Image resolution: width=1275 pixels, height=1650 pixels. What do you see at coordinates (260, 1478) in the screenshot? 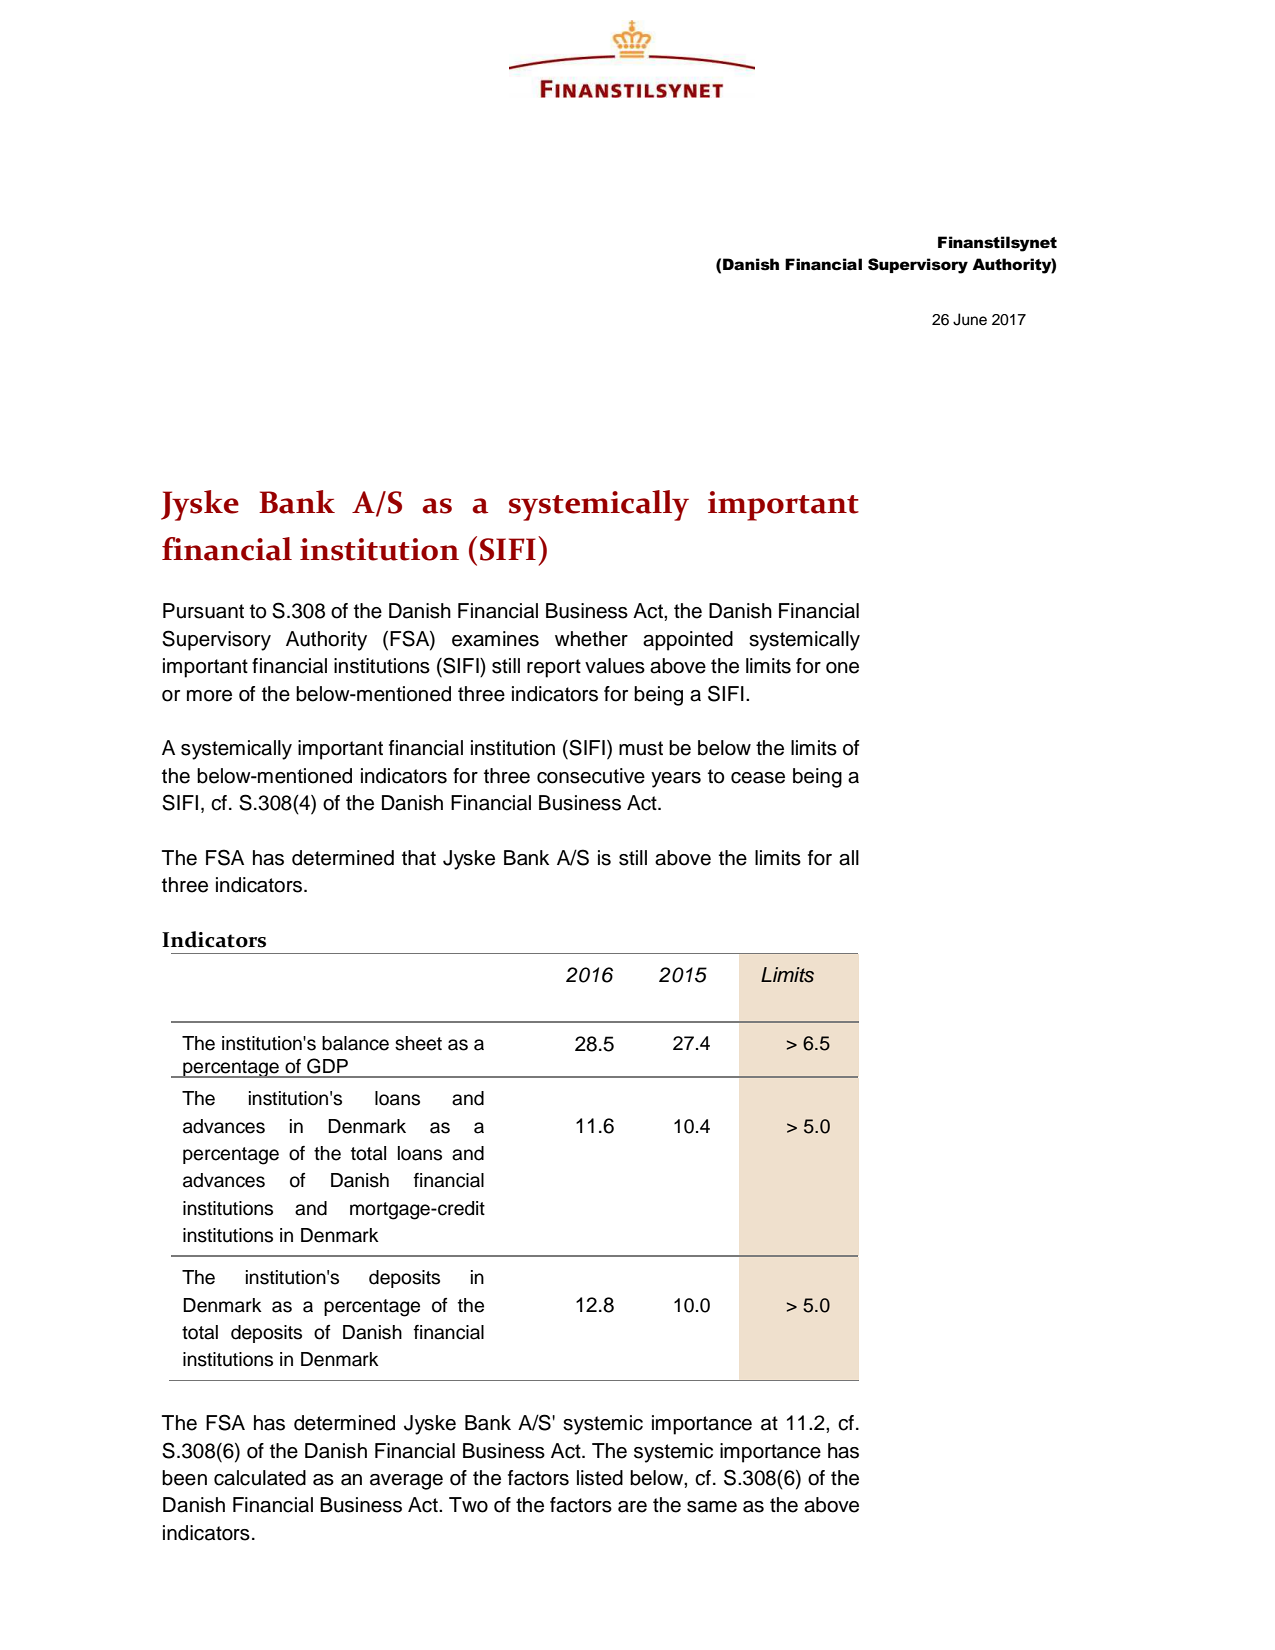
I see `calculated` at bounding box center [260, 1478].
